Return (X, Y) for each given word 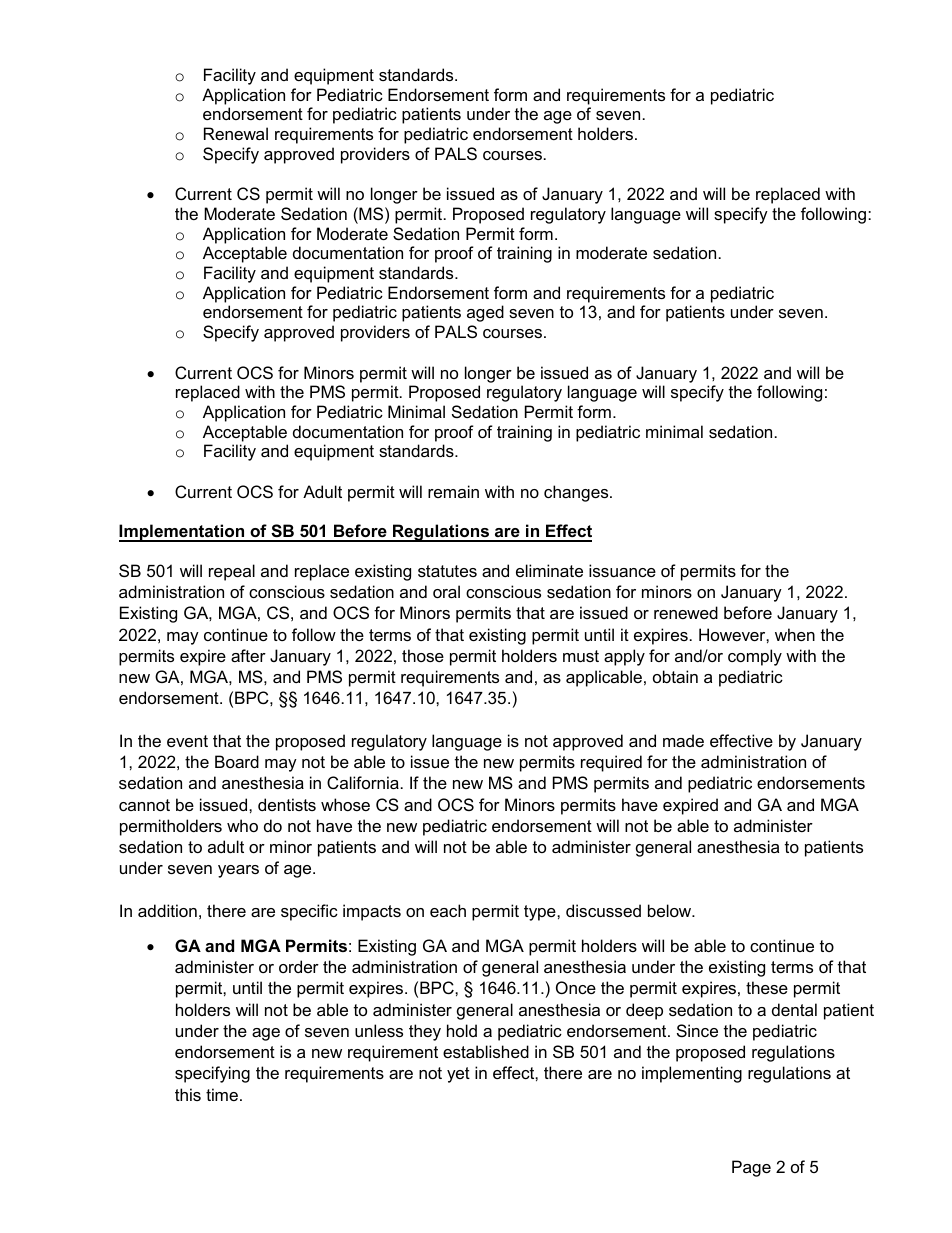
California (363, 782)
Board (237, 761)
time (222, 1094)
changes (577, 493)
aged (485, 313)
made (683, 740)
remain (453, 491)
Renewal (236, 133)
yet (458, 1075)
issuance (622, 570)
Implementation (183, 533)
